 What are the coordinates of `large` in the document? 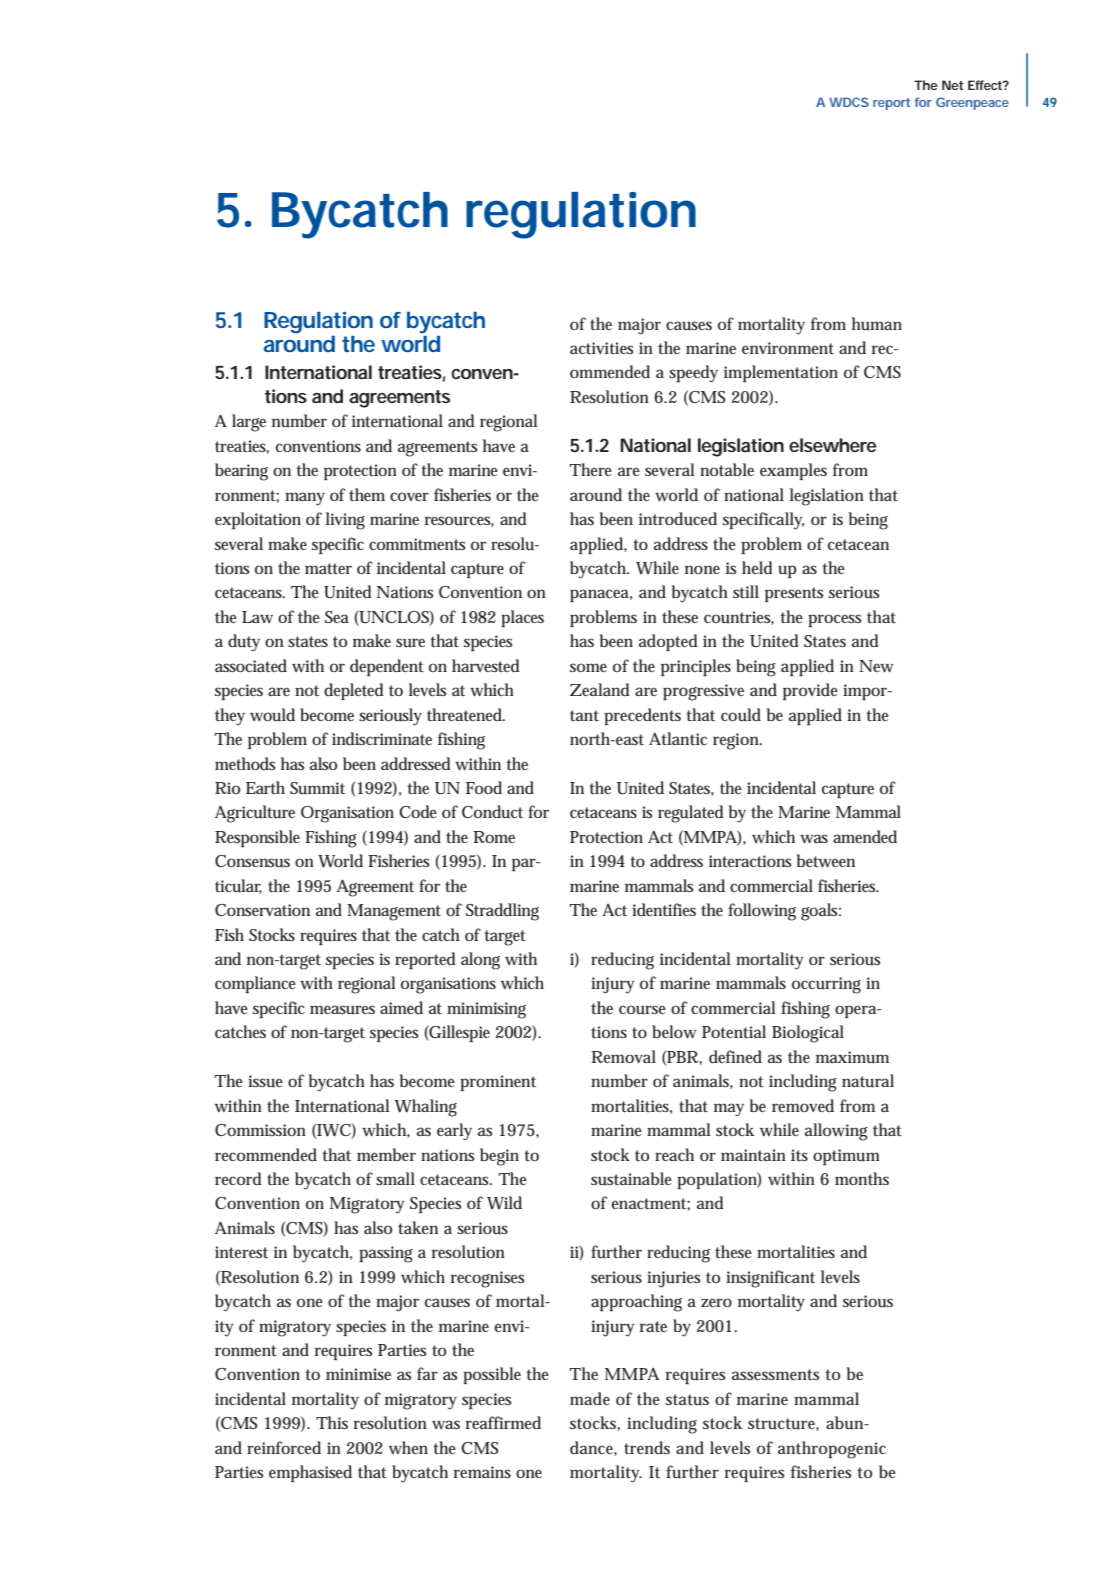 It's located at (249, 423).
